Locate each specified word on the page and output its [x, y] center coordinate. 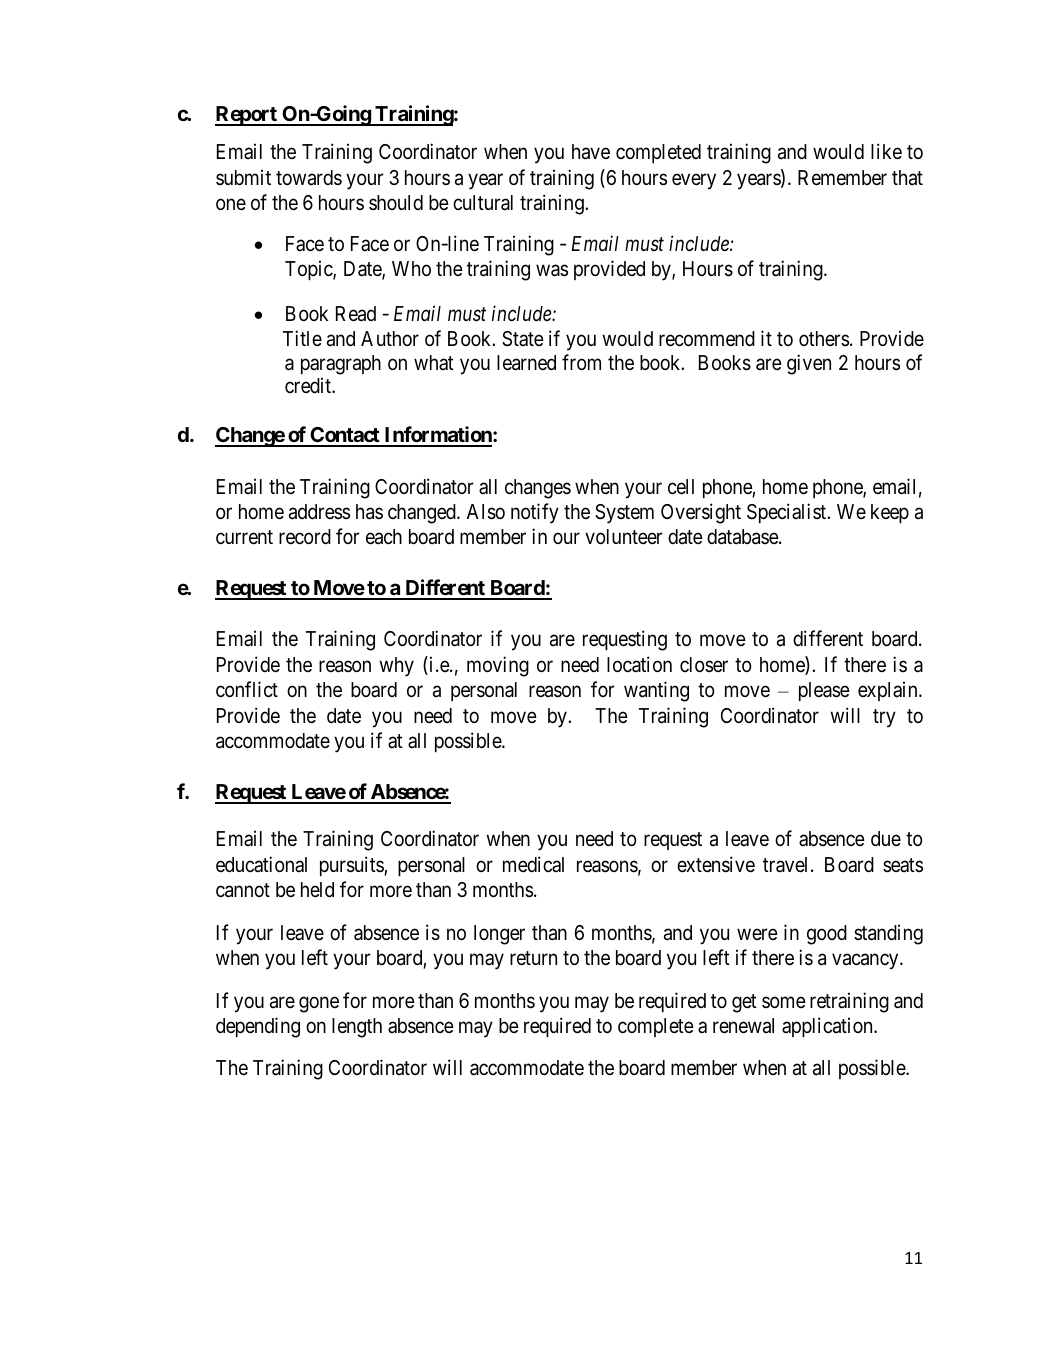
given [809, 364]
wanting [656, 691]
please [824, 691]
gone [319, 1004]
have [591, 152]
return [533, 958]
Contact [345, 436]
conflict [247, 689]
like [886, 151]
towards [309, 178]
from [581, 362]
